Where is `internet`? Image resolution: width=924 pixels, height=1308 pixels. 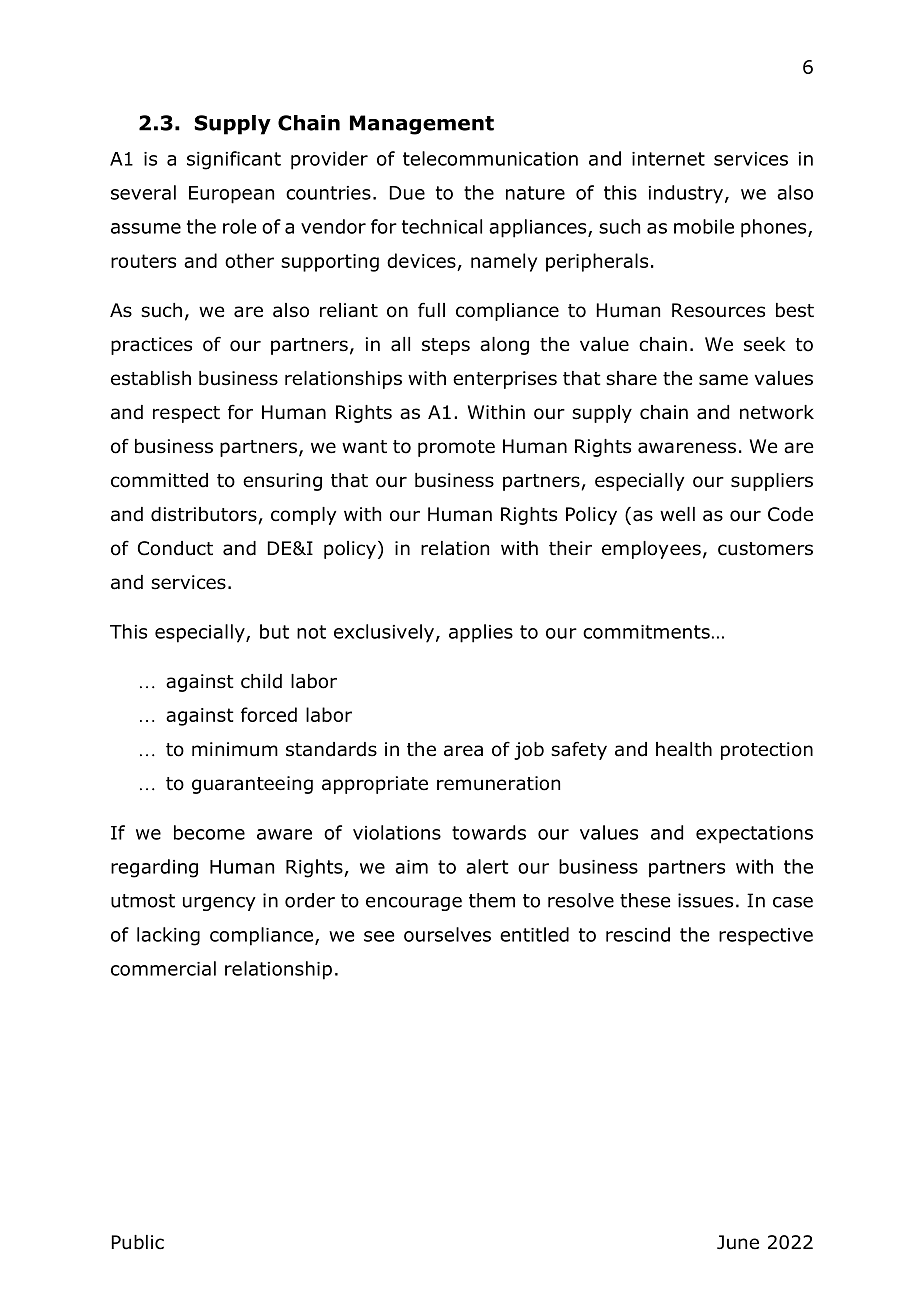
internet is located at coordinates (668, 159).
